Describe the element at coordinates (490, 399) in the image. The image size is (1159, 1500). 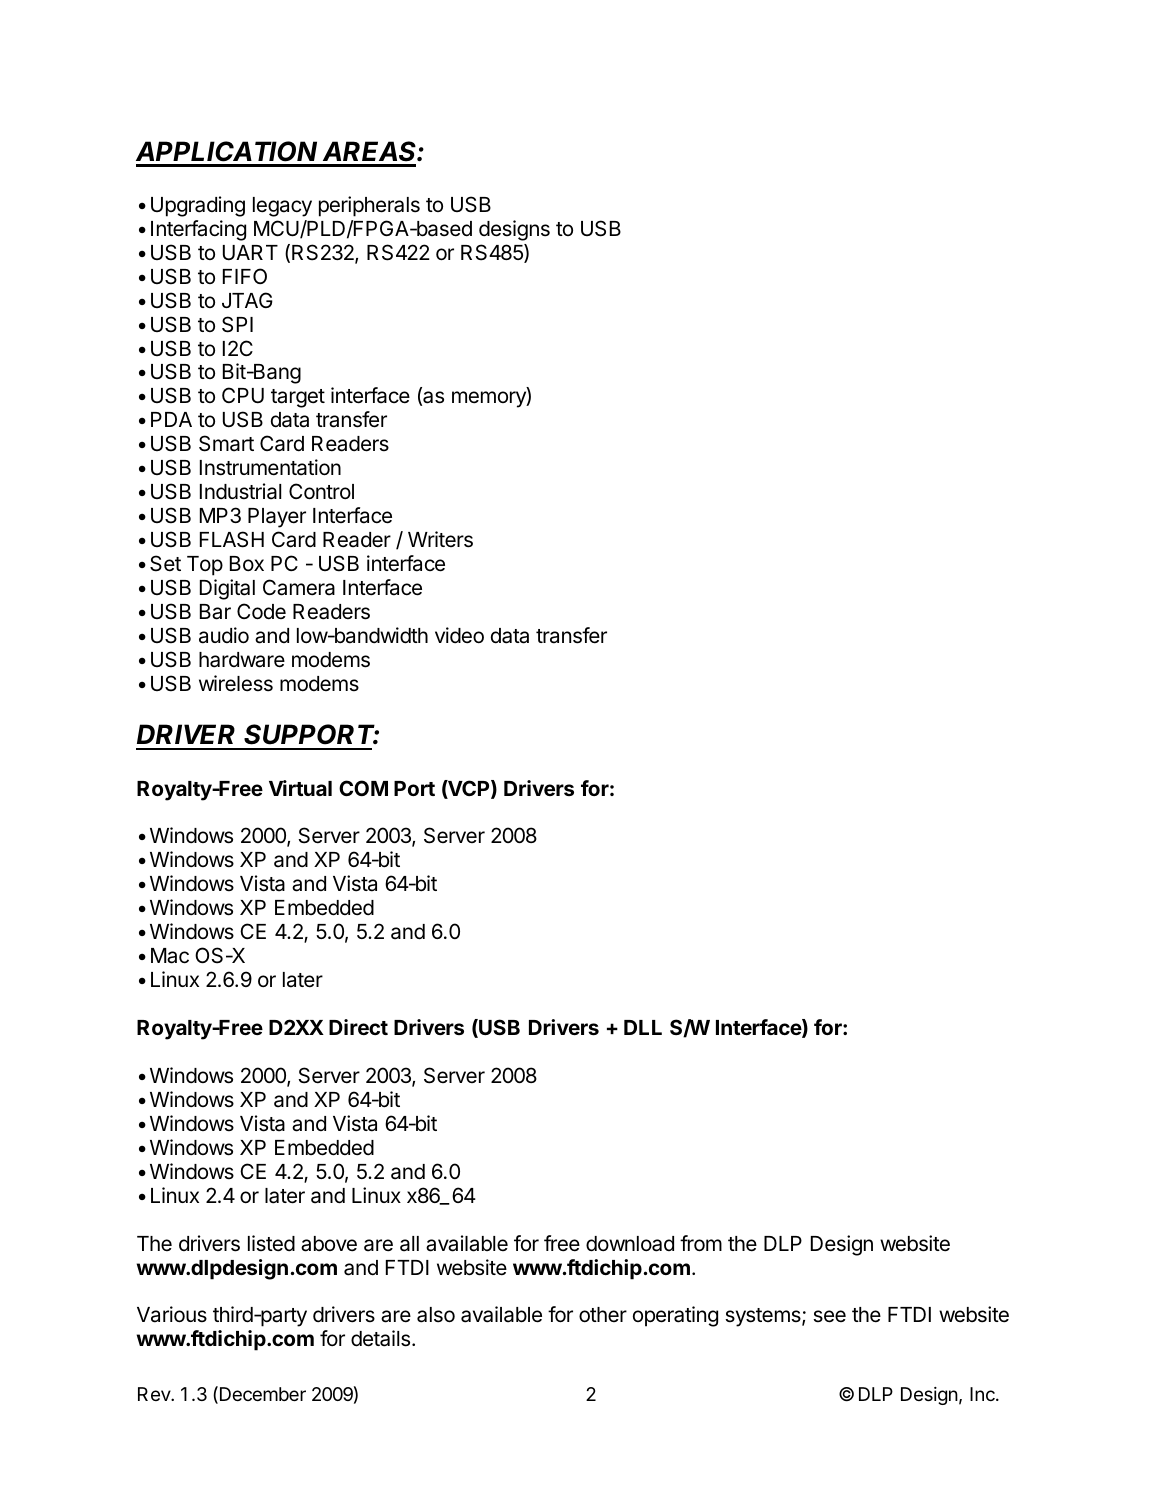
I see `memory` at that location.
